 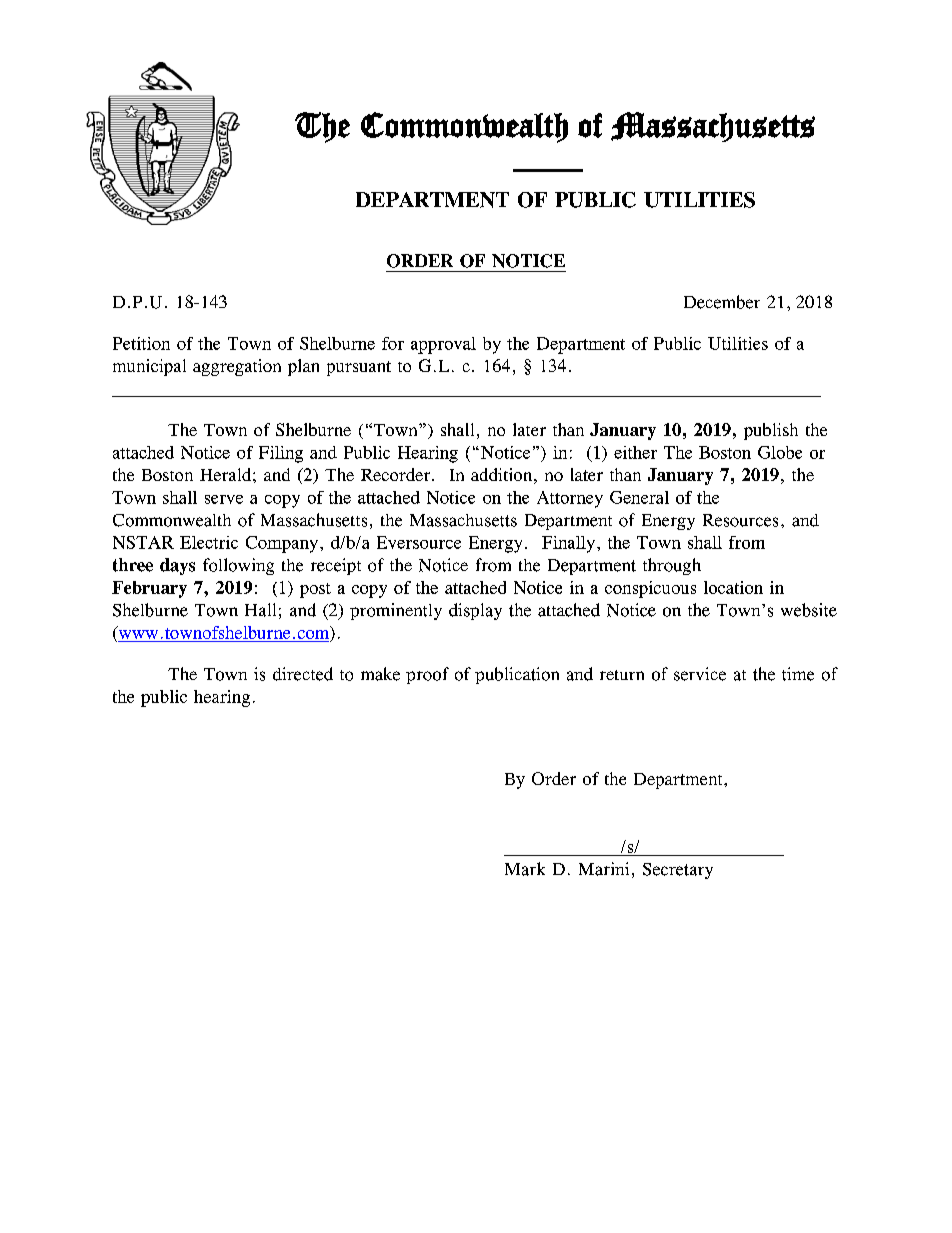 What do you see at coordinates (722, 302) in the document?
I see `December` at bounding box center [722, 302].
